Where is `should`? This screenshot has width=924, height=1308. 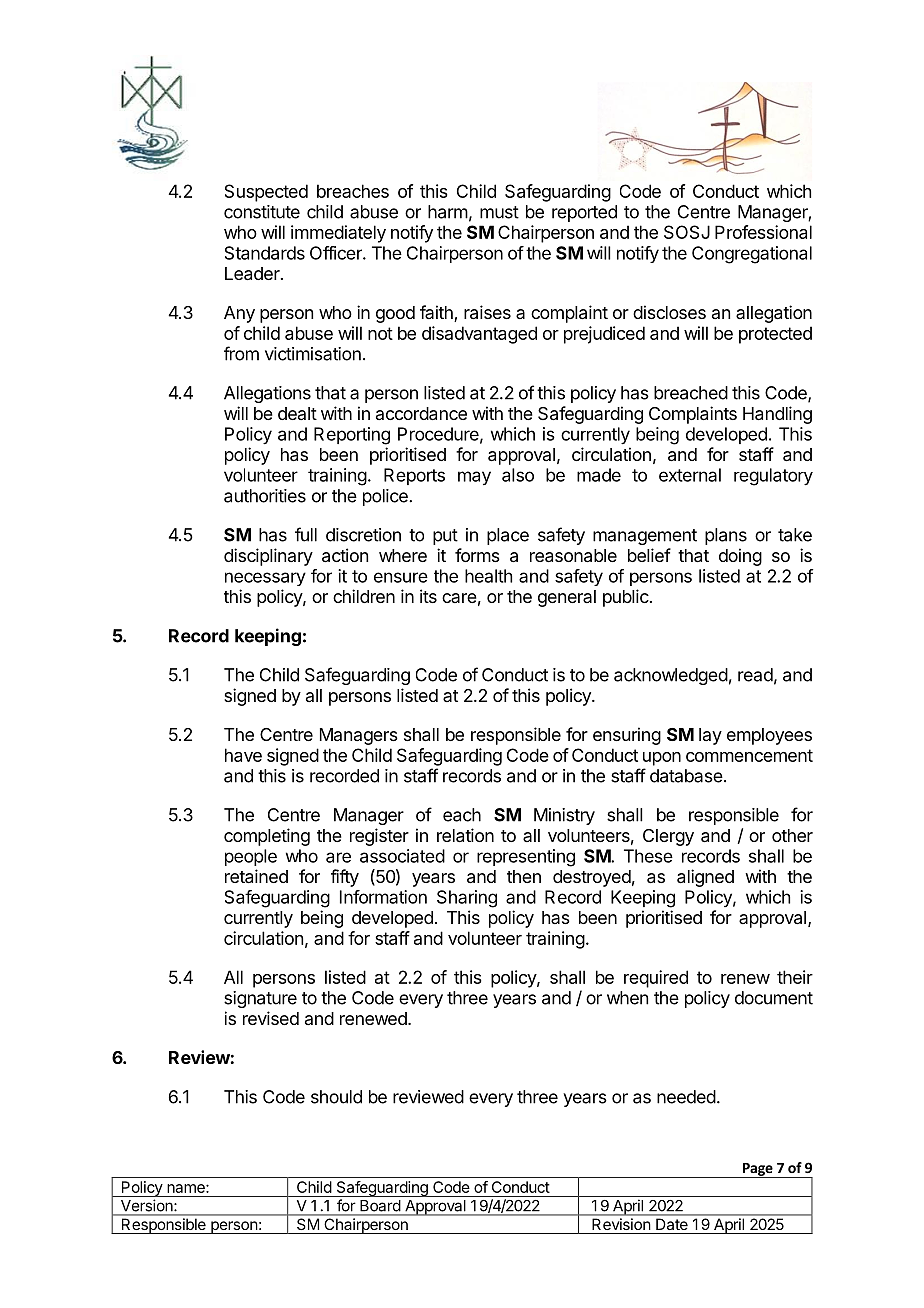 should is located at coordinates (336, 1097).
